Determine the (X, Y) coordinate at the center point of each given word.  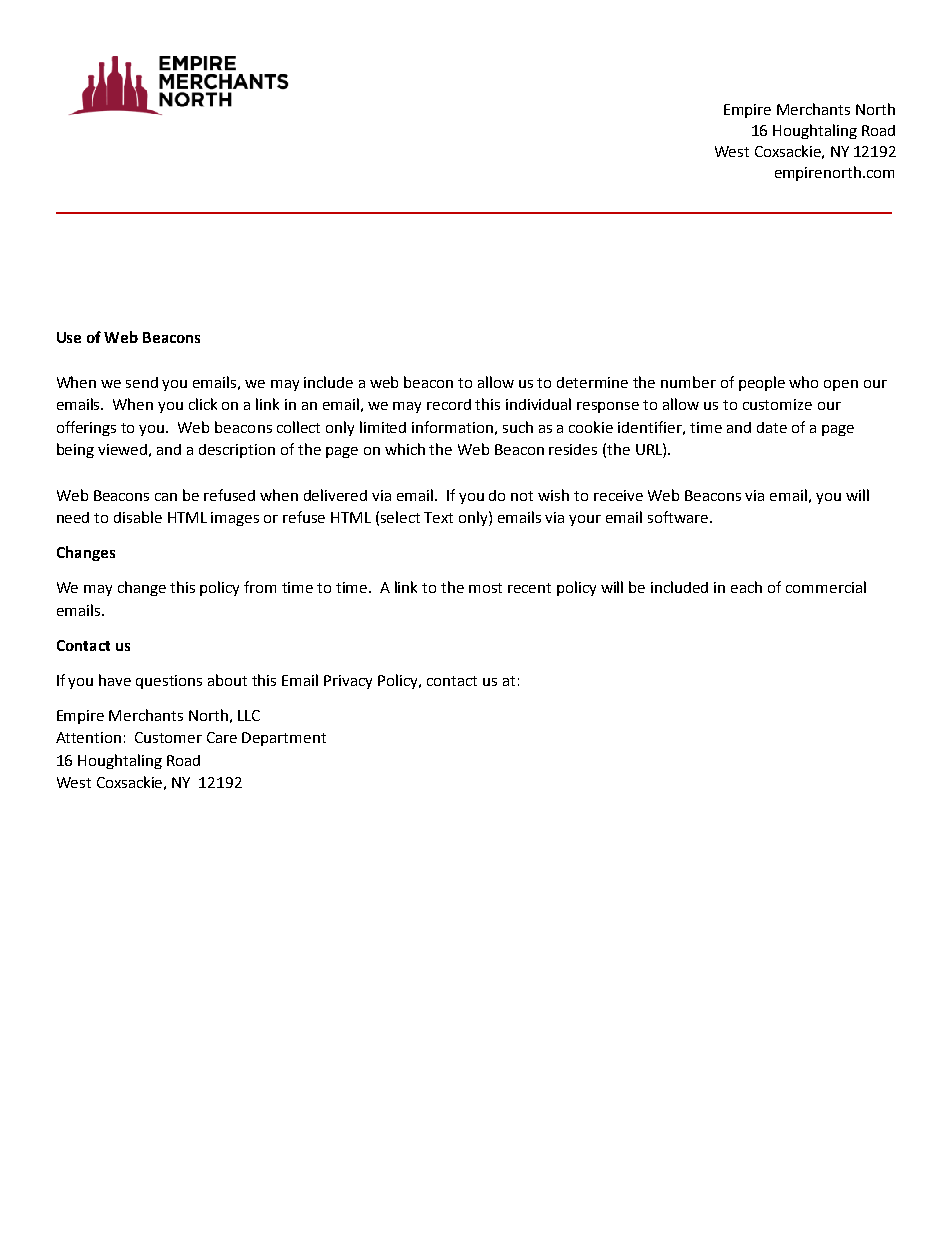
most (485, 588)
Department (284, 739)
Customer (168, 737)
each (746, 587)
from (260, 587)
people (762, 383)
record (449, 404)
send (142, 382)
